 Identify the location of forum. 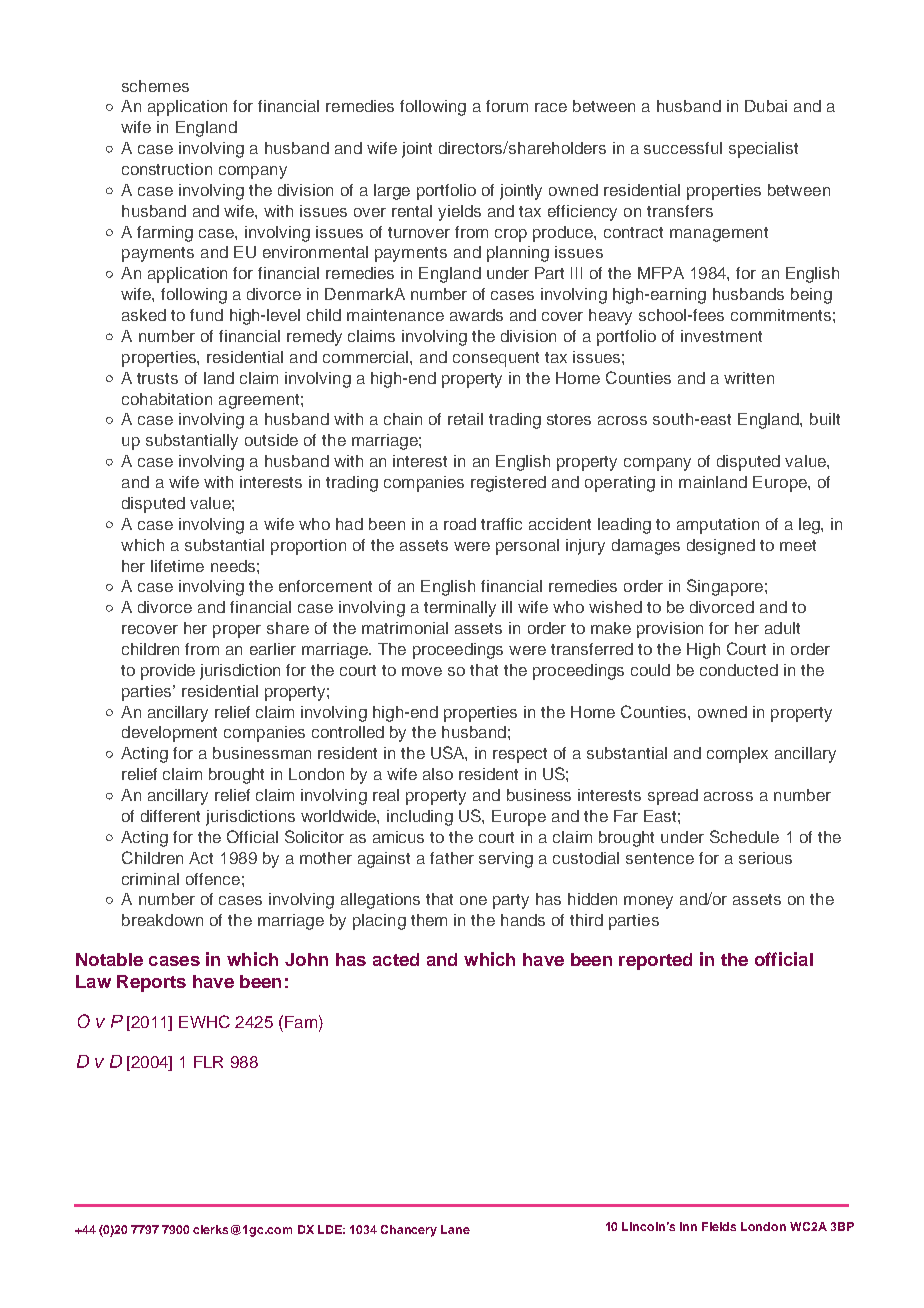
(507, 106).
